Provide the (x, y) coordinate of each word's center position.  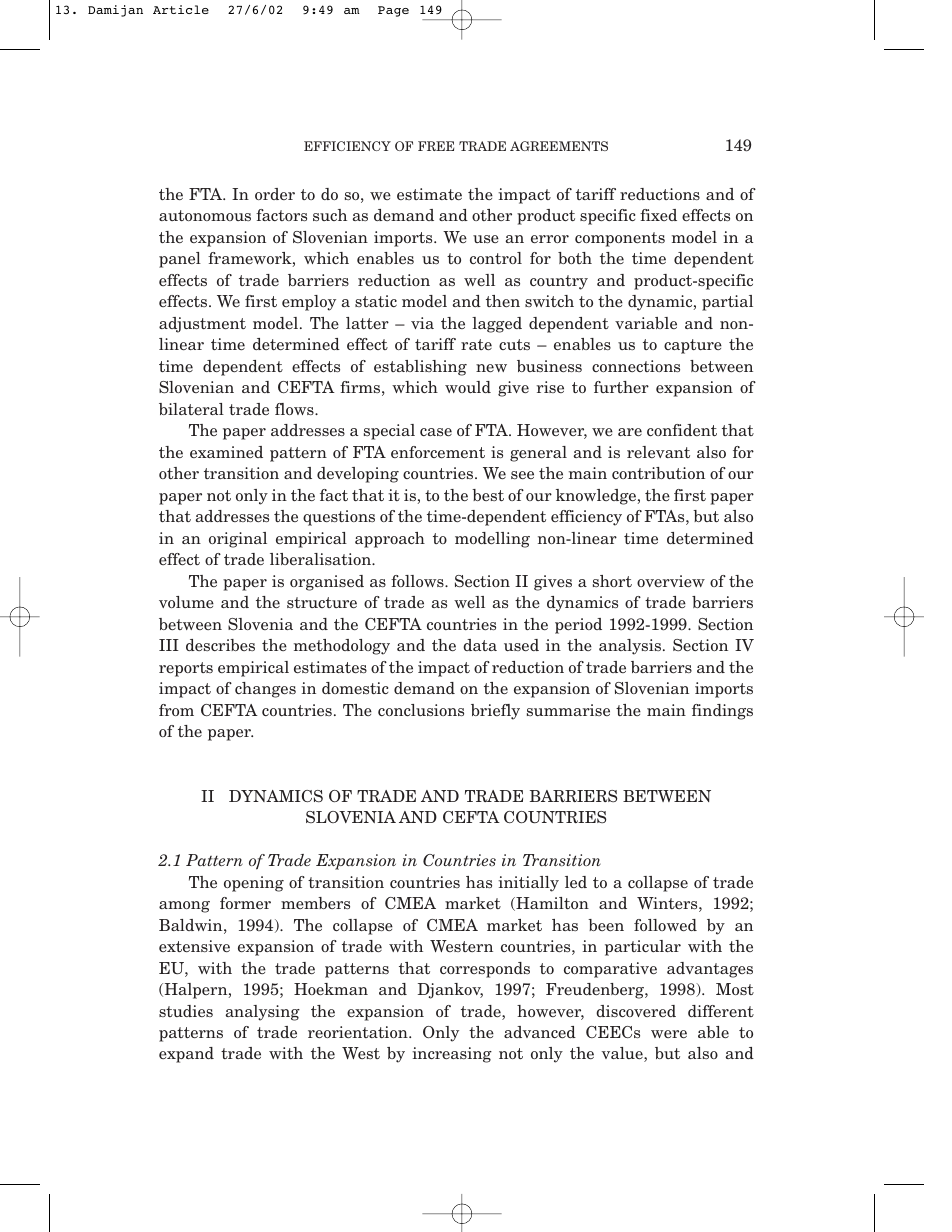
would (468, 387)
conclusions (421, 710)
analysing (263, 1013)
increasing (452, 1055)
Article (181, 9)
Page (393, 11)
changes (265, 690)
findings (722, 712)
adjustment (202, 325)
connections (636, 366)
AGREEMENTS (559, 146)
